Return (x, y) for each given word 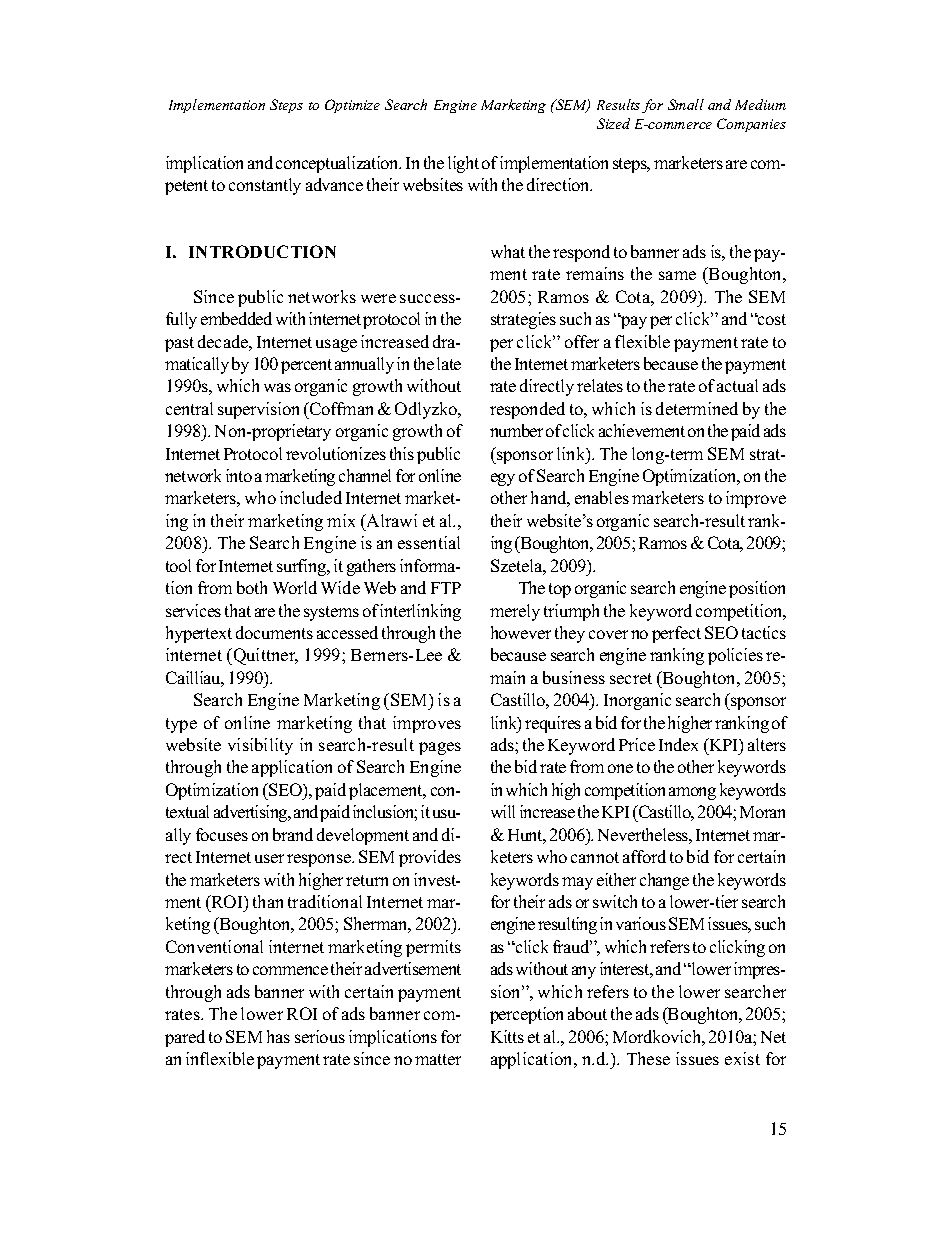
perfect (676, 634)
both (252, 587)
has (278, 1036)
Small (686, 104)
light (463, 164)
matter (438, 1059)
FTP (446, 588)
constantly (265, 186)
